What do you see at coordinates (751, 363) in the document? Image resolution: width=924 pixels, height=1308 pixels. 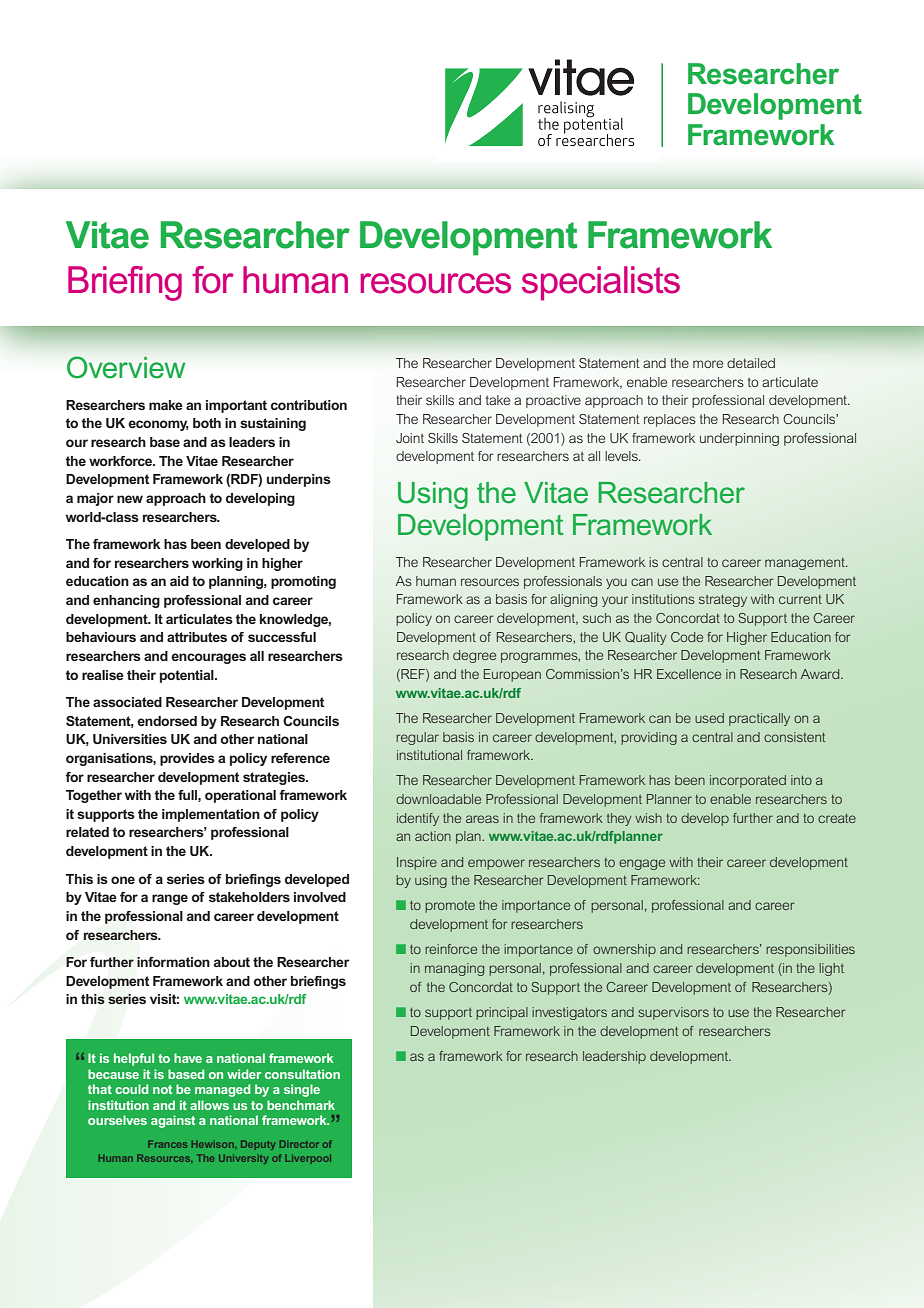 I see `detailed` at bounding box center [751, 363].
